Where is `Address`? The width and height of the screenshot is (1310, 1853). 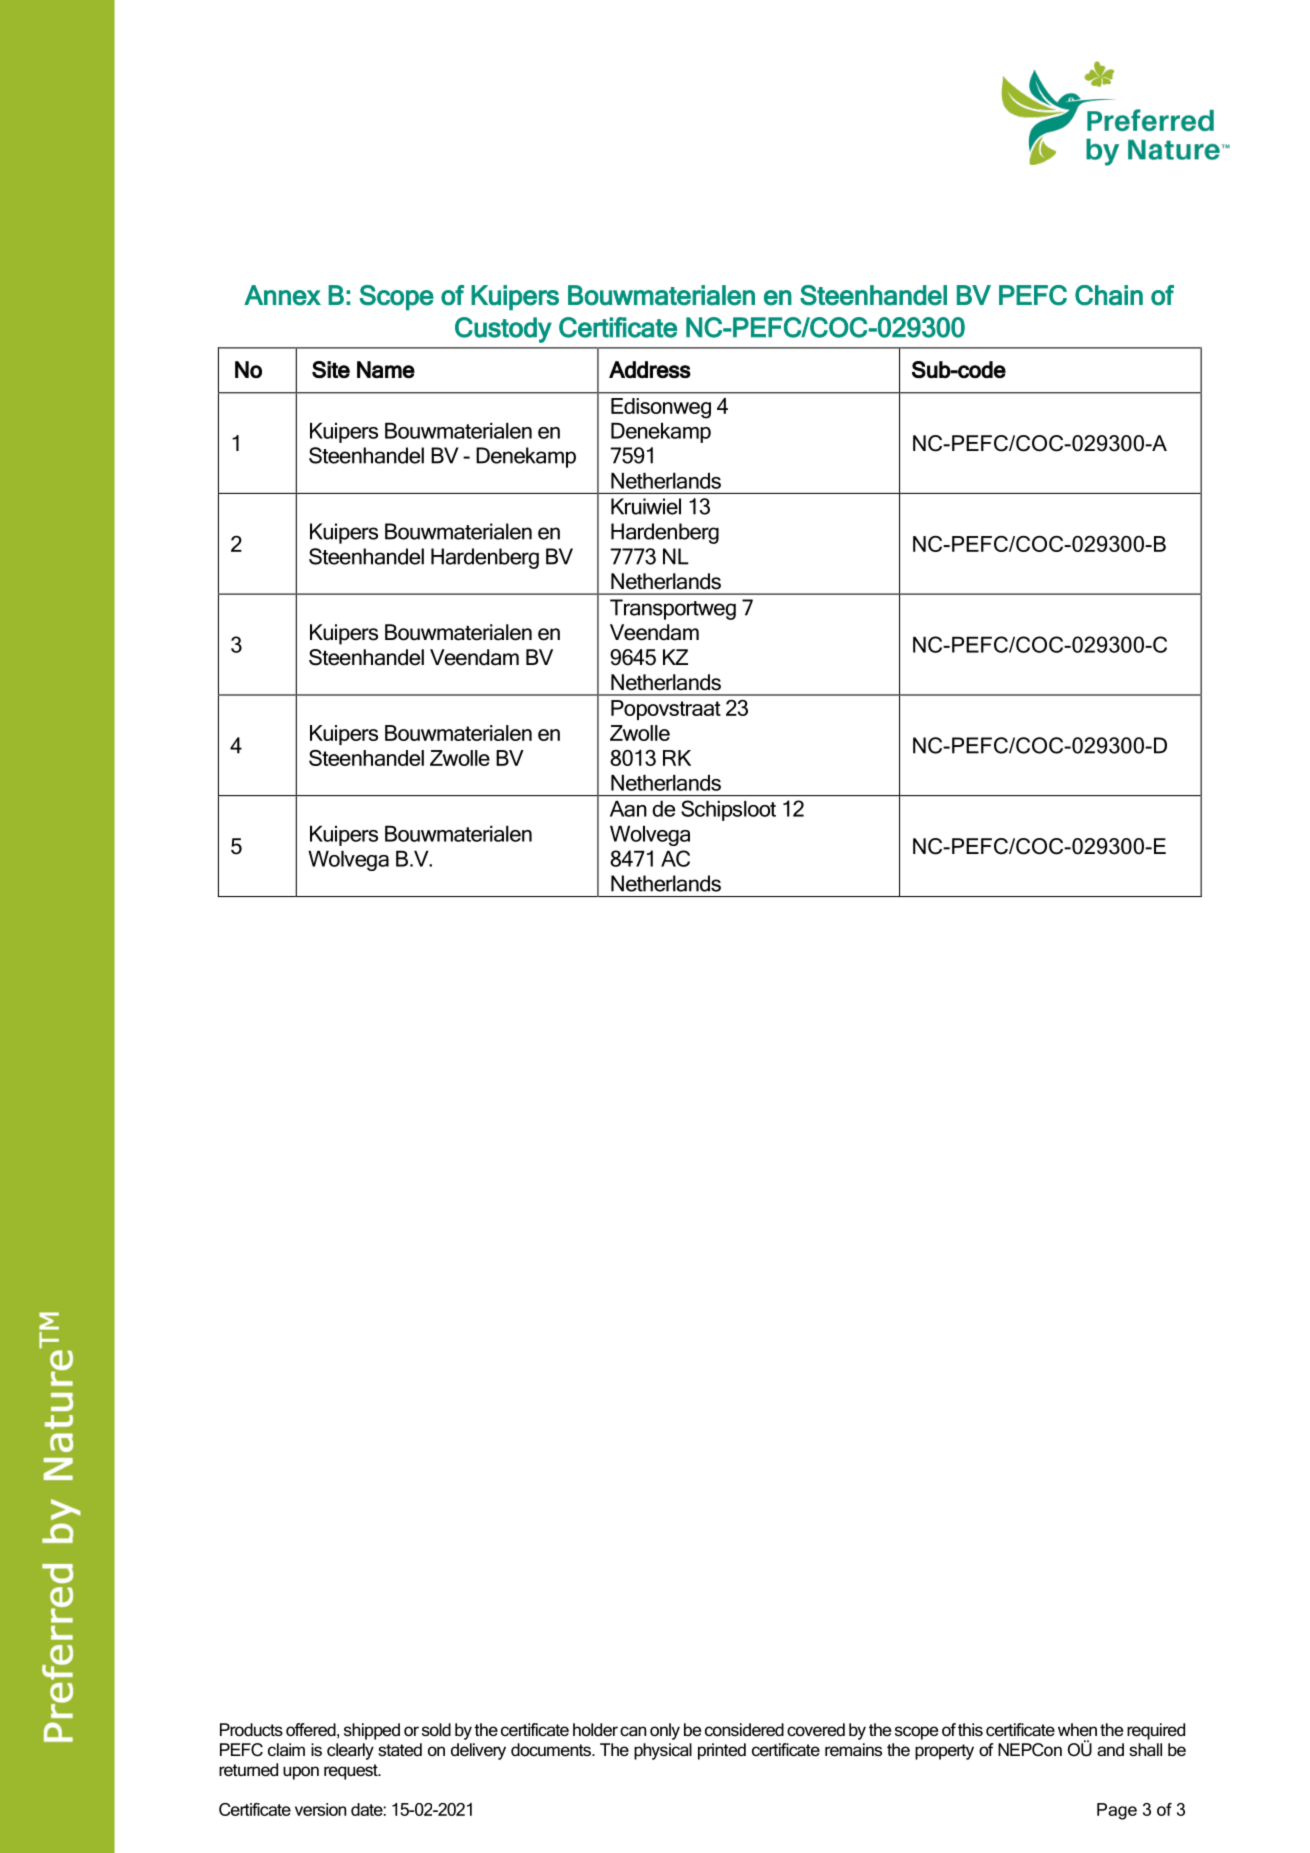
Address is located at coordinates (650, 369).
